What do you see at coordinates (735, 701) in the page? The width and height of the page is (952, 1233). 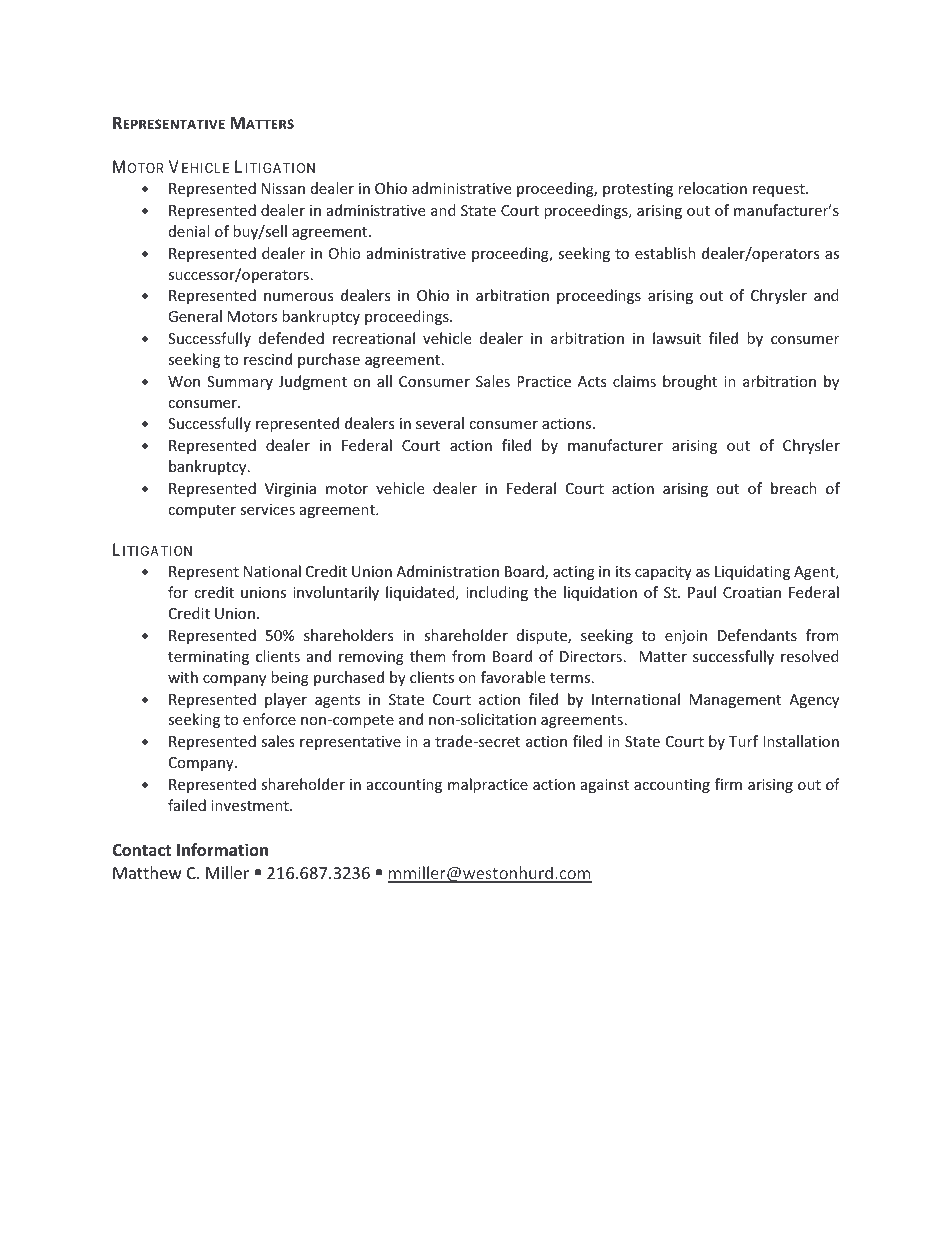 I see `Management` at bounding box center [735, 701].
